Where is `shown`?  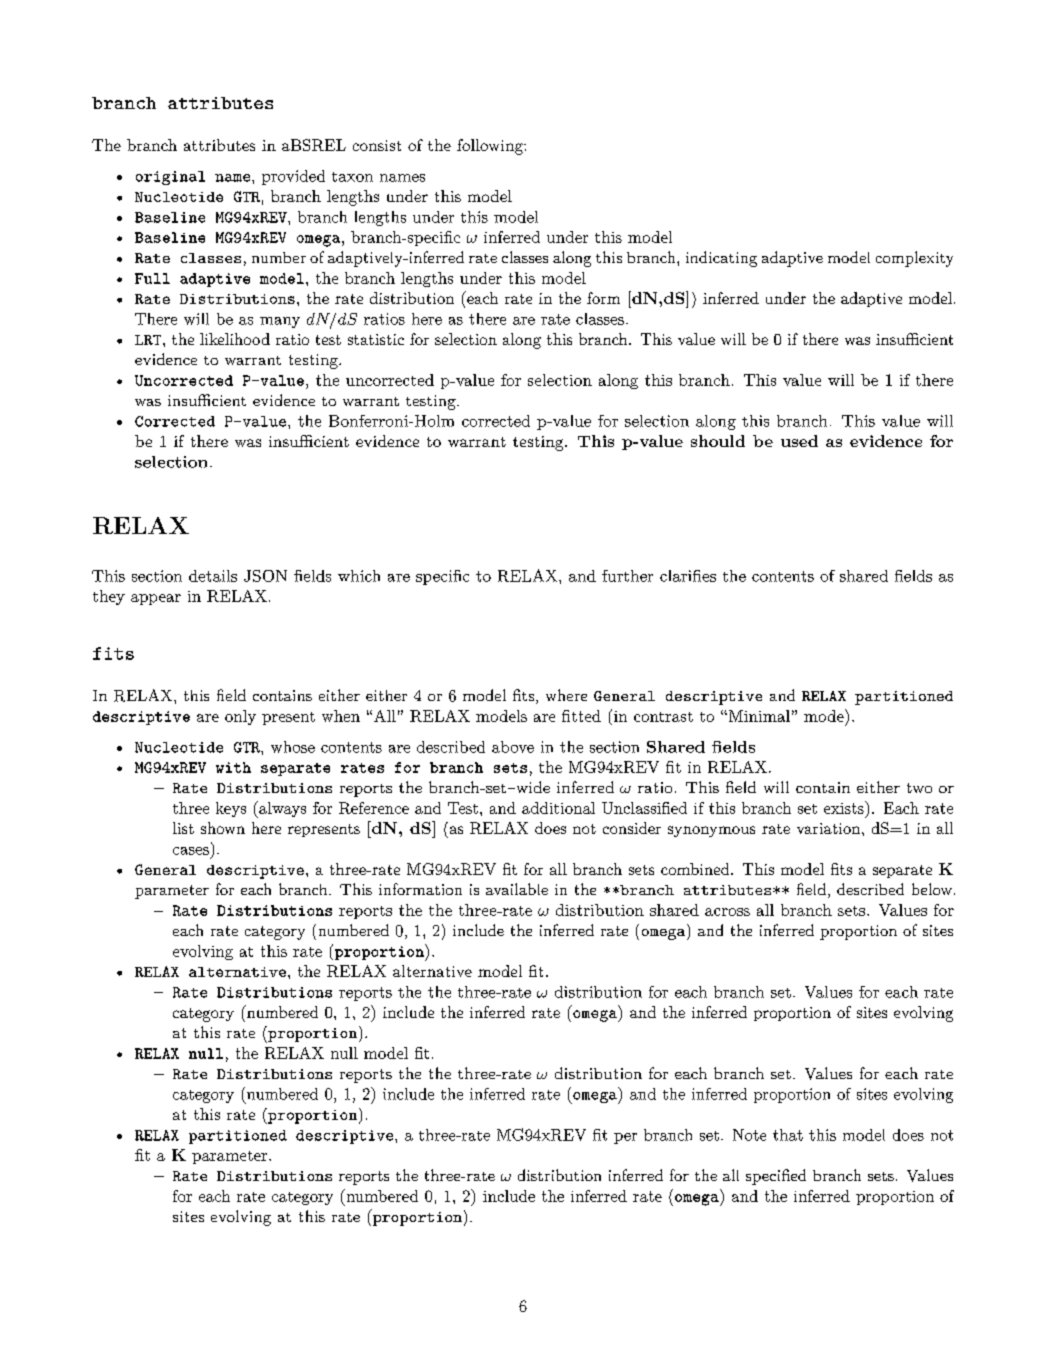 shown is located at coordinates (223, 828).
